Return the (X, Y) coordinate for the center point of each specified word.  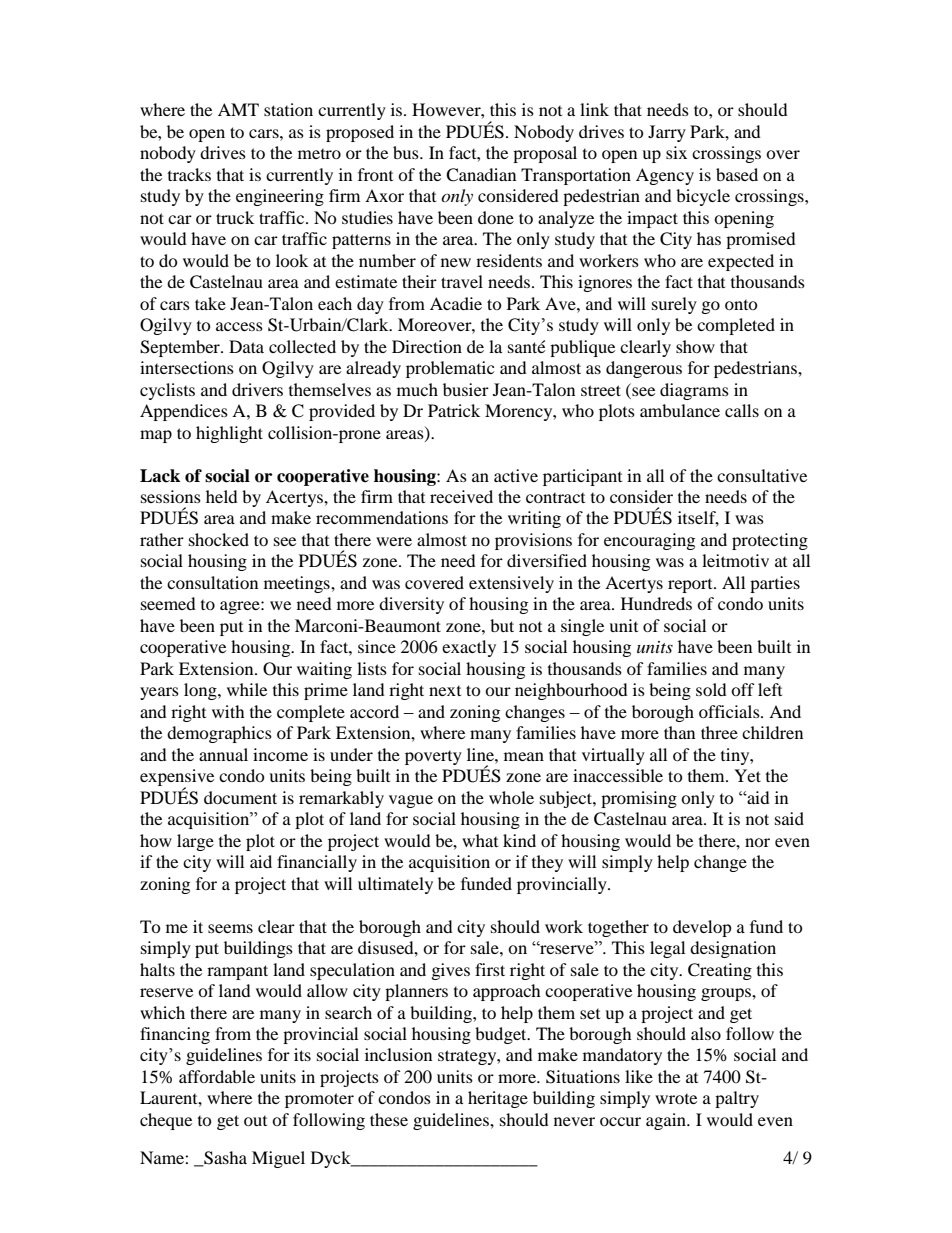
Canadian (481, 175)
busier (466, 389)
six (676, 152)
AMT (238, 109)
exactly (469, 648)
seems (230, 928)
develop (702, 928)
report (691, 586)
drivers (257, 389)
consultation (212, 582)
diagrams (694, 391)
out (255, 1121)
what (480, 840)
